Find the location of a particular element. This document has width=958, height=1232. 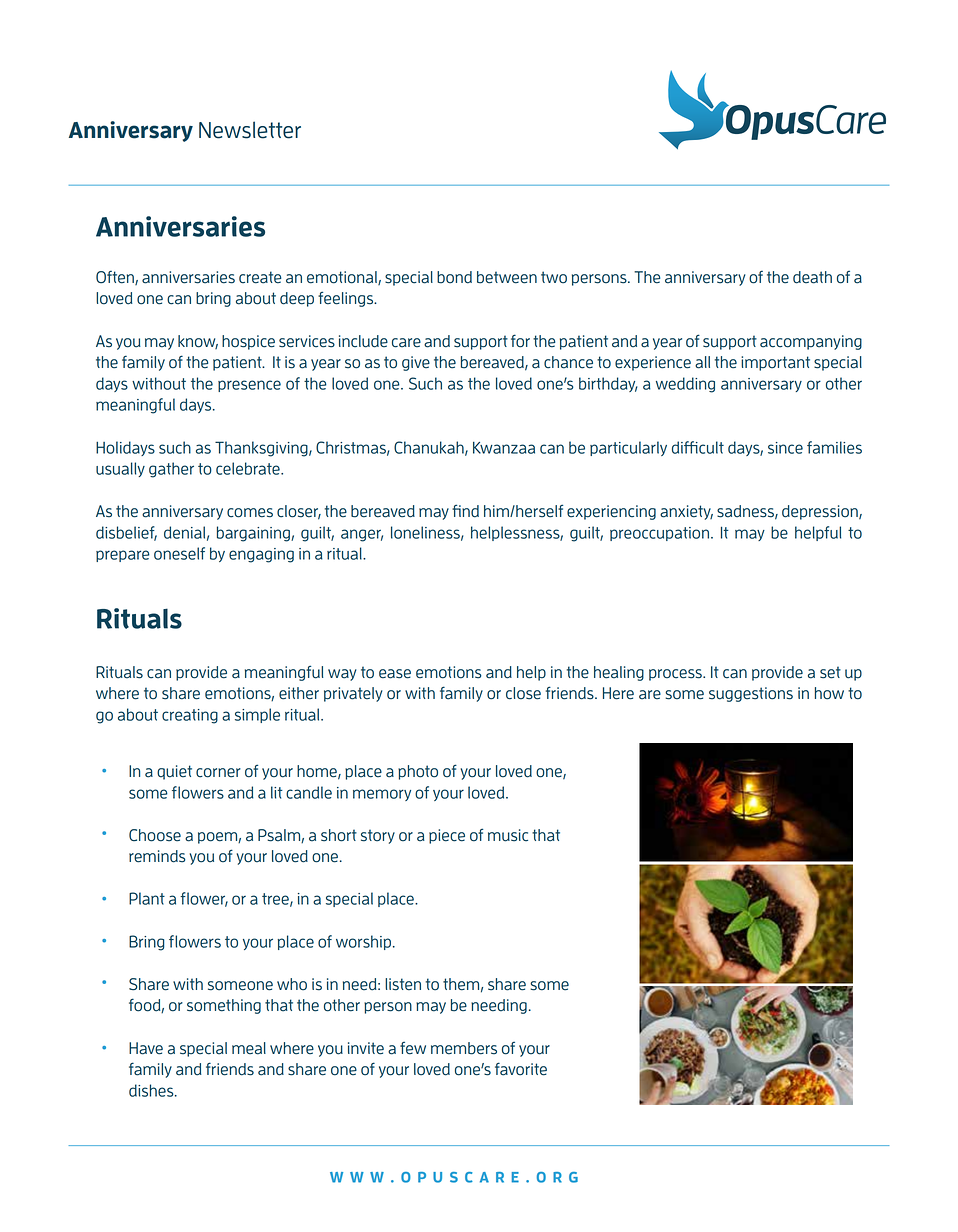

since is located at coordinates (785, 448).
